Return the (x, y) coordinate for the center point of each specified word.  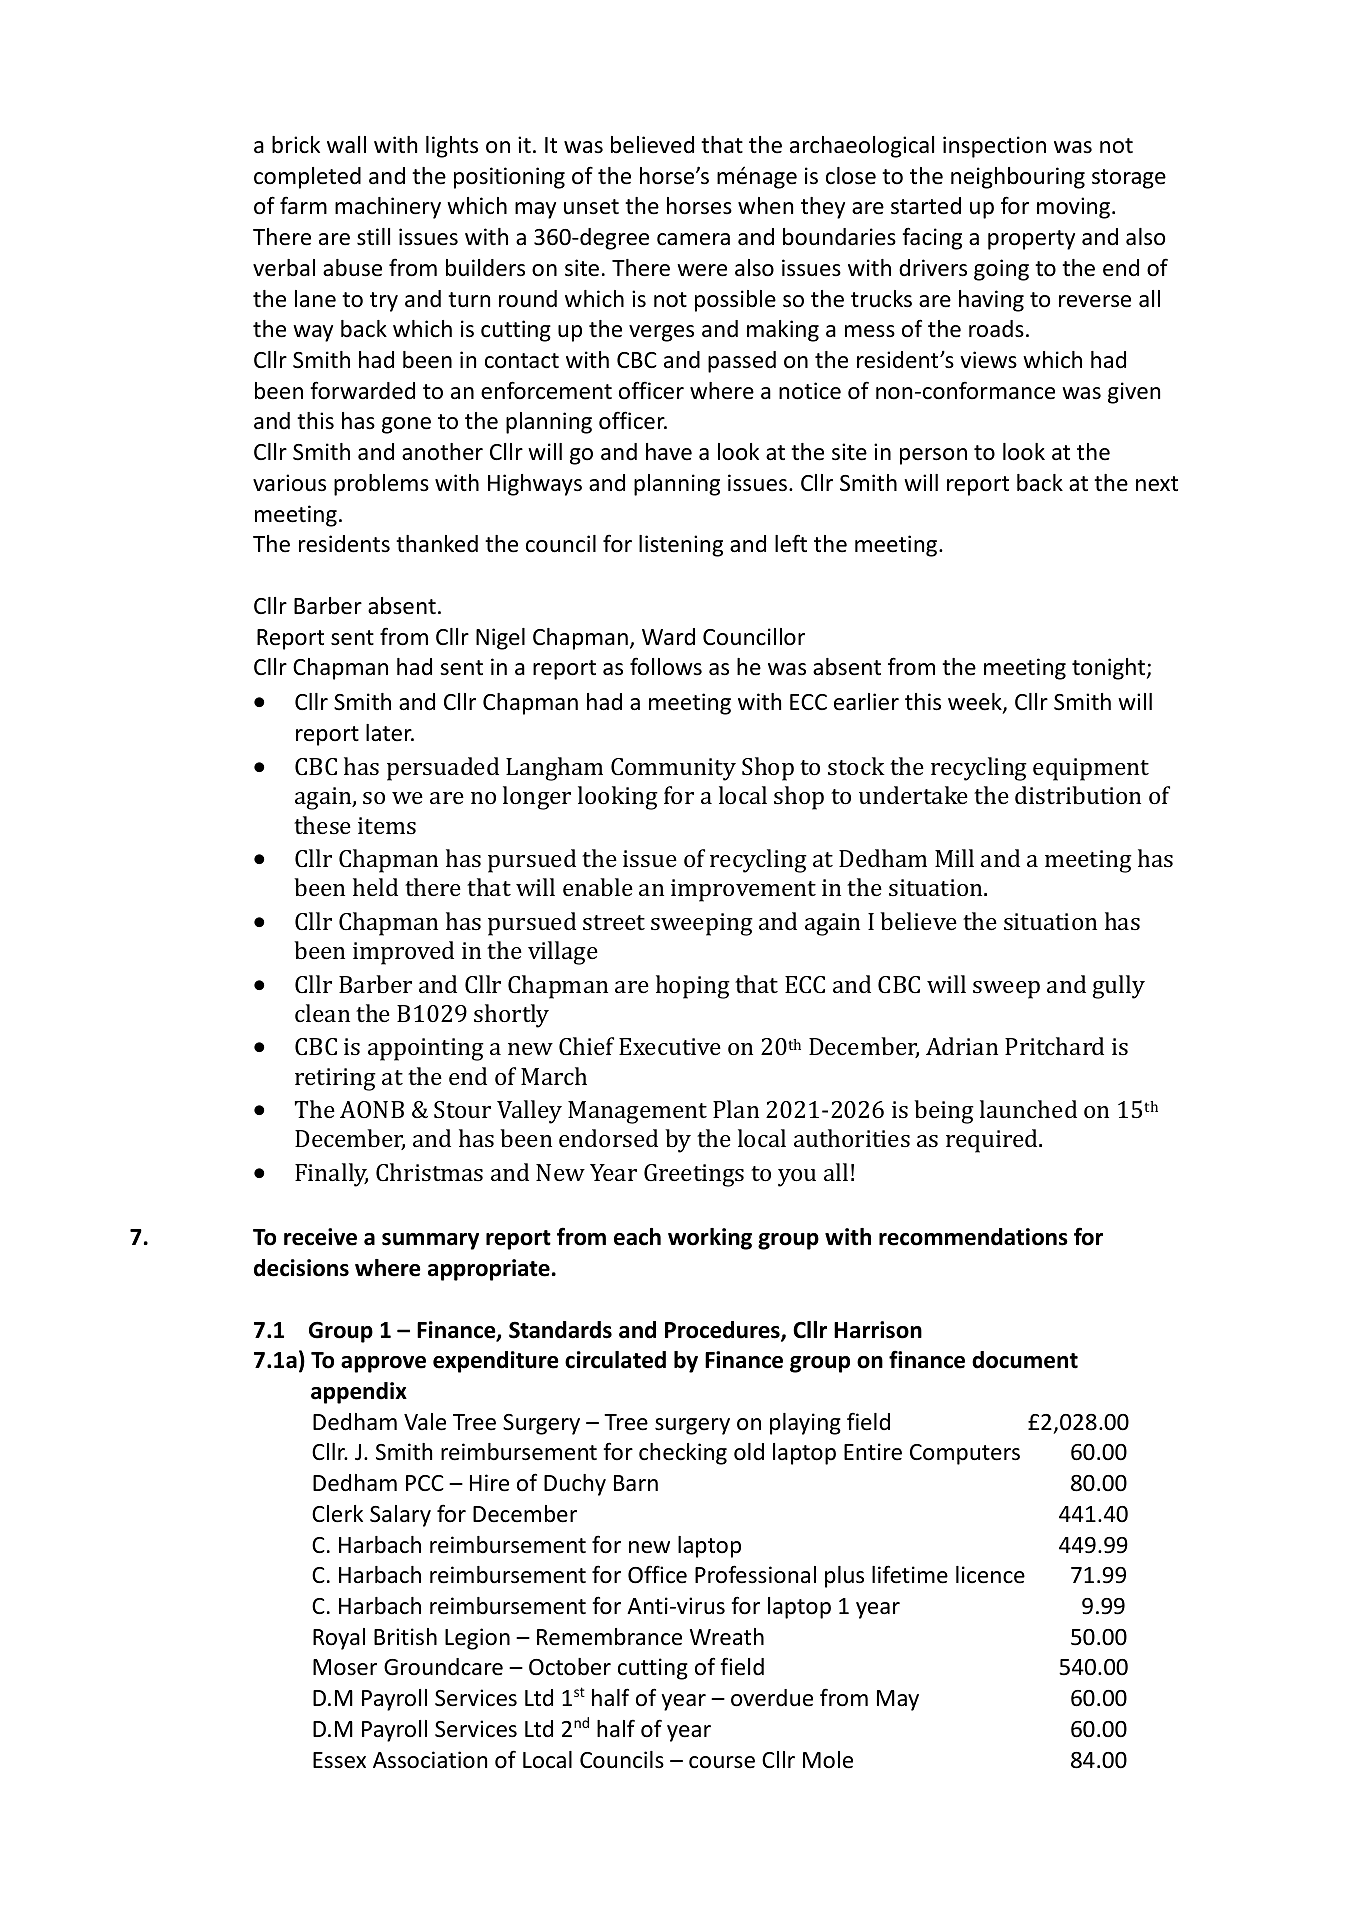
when (765, 206)
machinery (388, 208)
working (710, 1239)
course (722, 1762)
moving (1075, 208)
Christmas (429, 1172)
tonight (1108, 669)
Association (430, 1760)
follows (666, 666)
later (390, 733)
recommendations (973, 1237)
